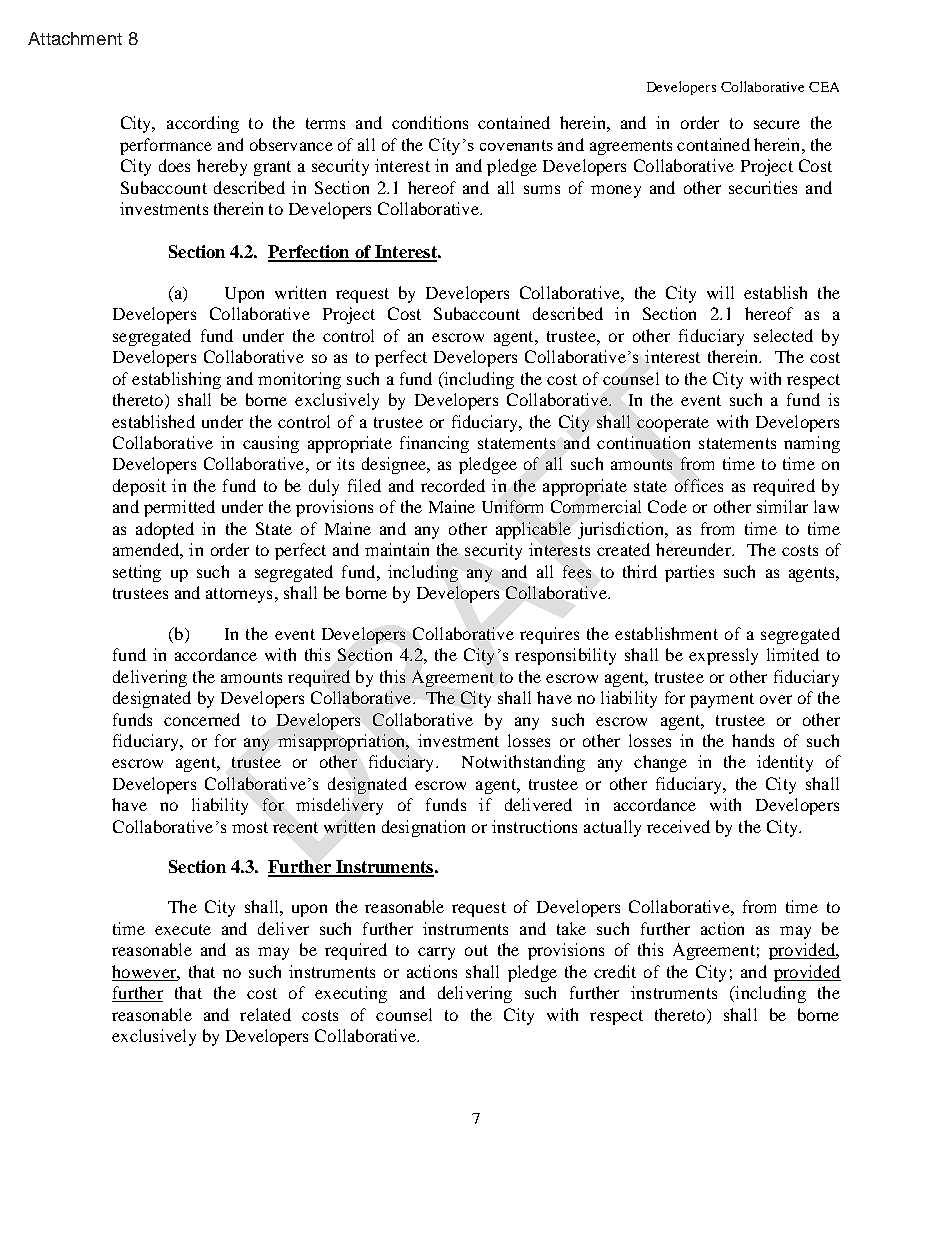 Image resolution: width=952 pixels, height=1233 pixels. Describe the element at coordinates (533, 530) in the screenshot. I see `applicable` at that location.
